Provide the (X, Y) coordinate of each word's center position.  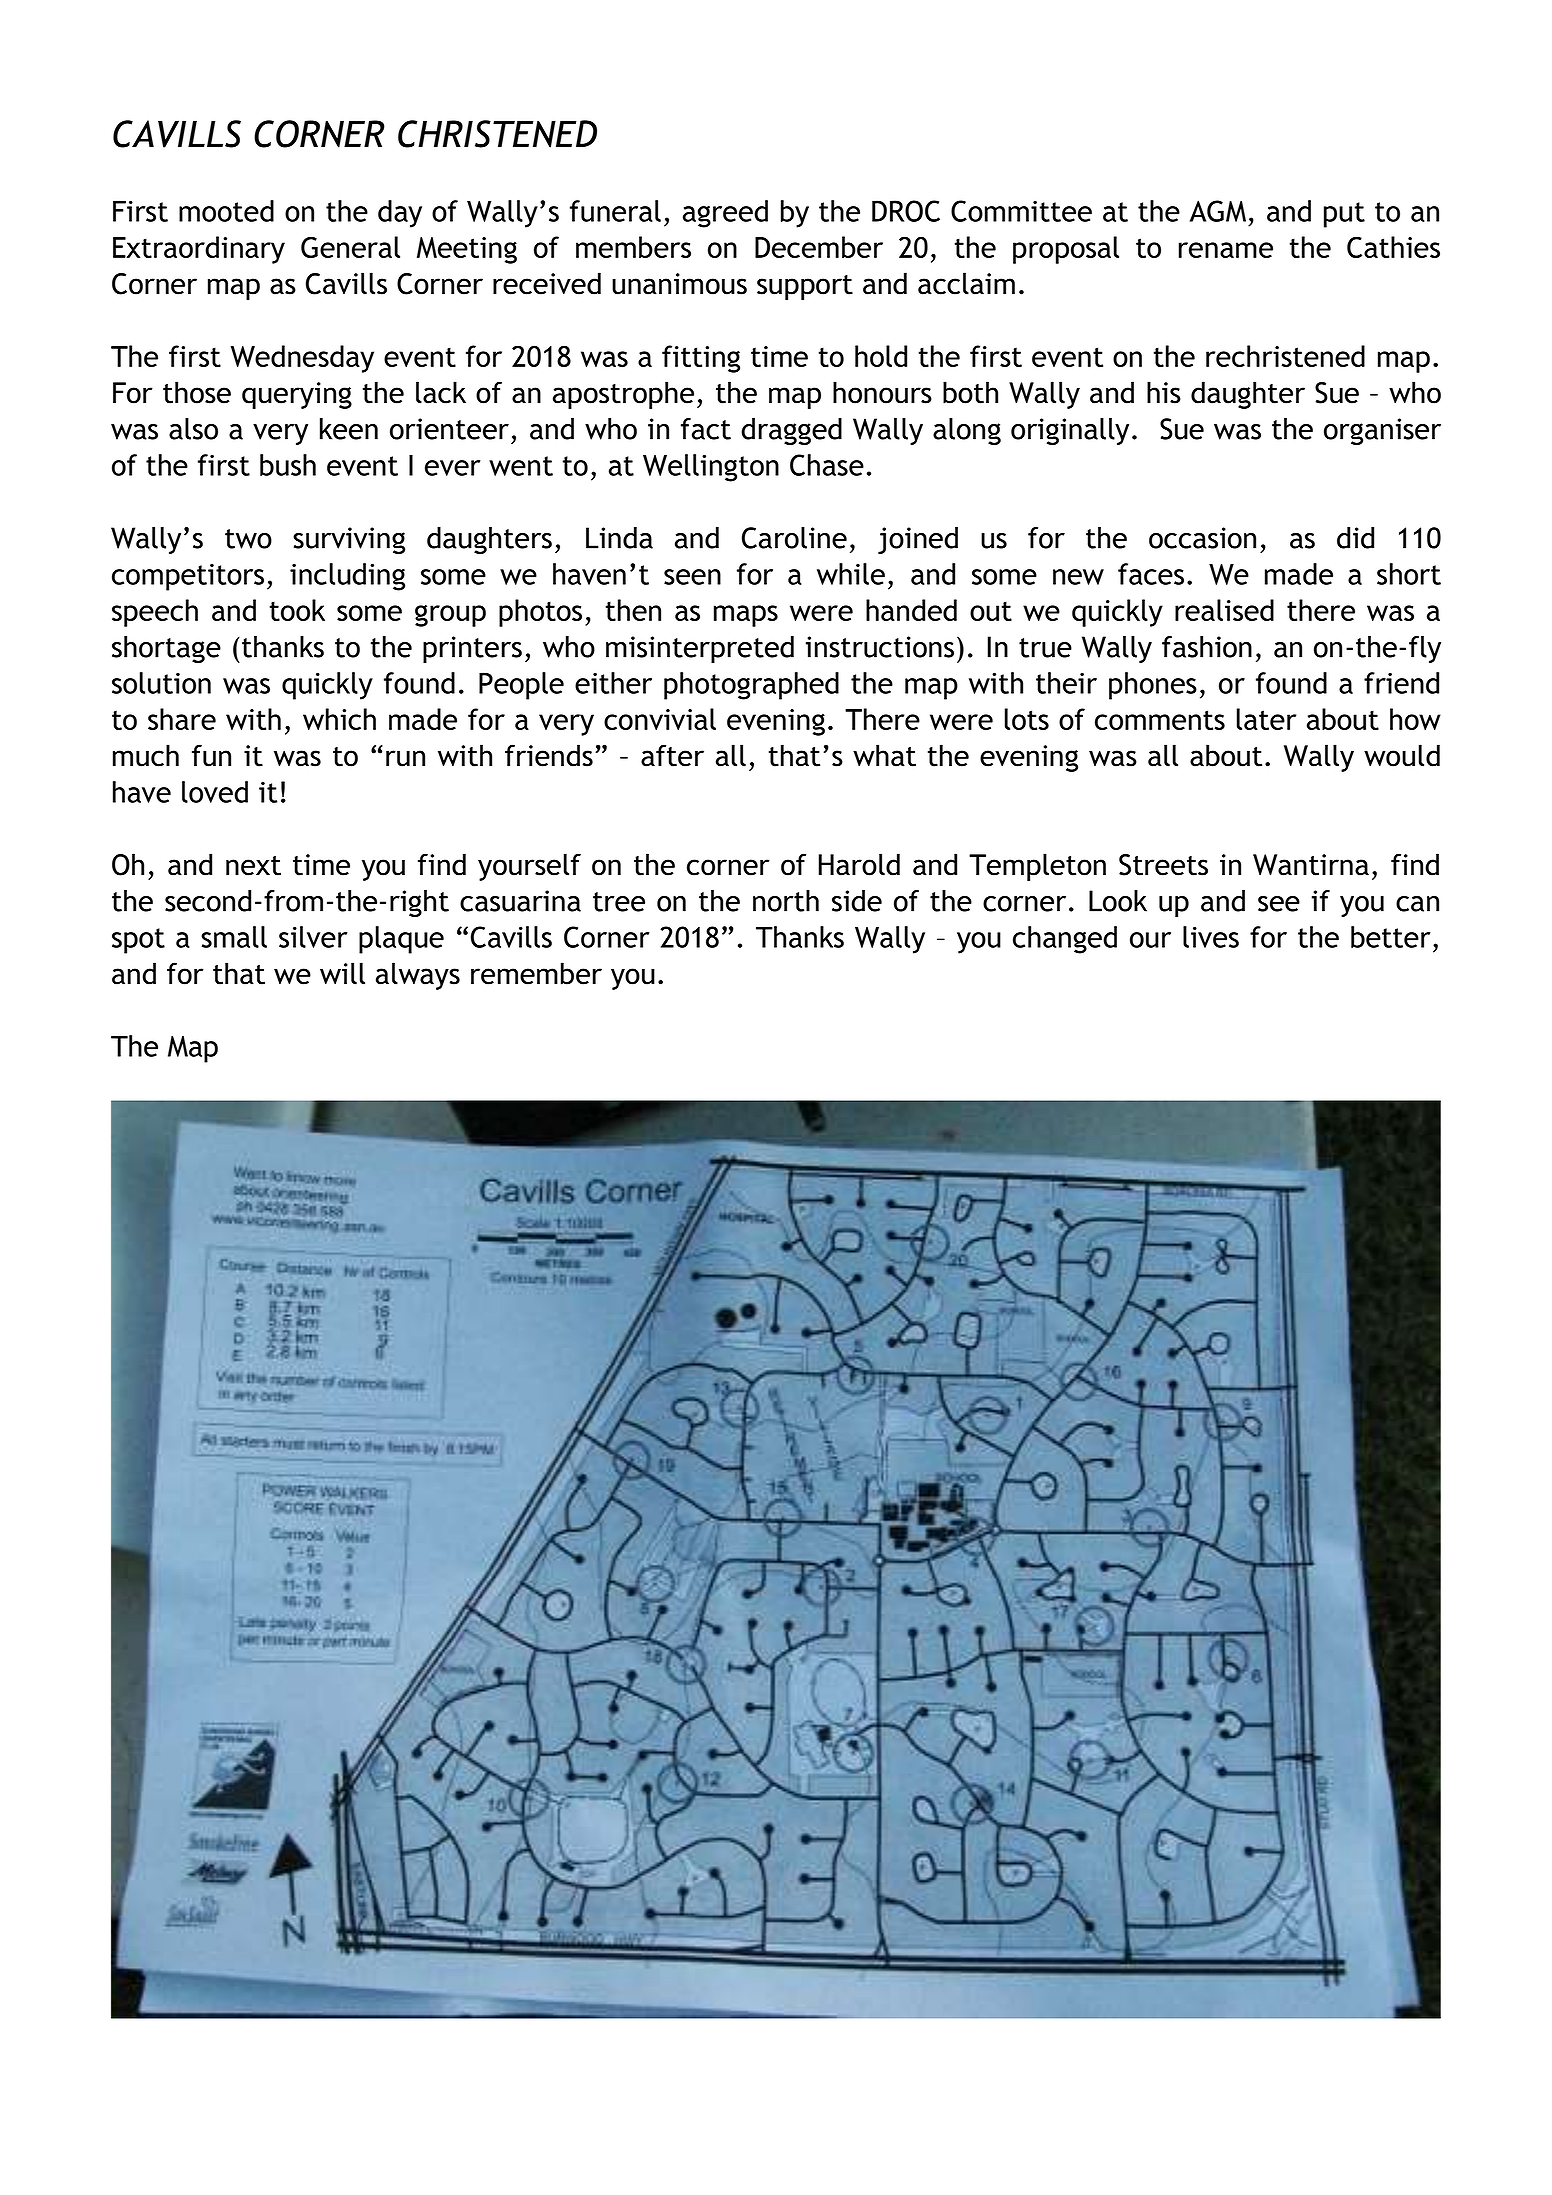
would (1402, 755)
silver (313, 937)
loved (215, 792)
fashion (1207, 647)
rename (1226, 250)
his (1164, 392)
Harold (859, 864)
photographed (751, 686)
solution (161, 683)
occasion (1202, 538)
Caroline (794, 538)
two (248, 539)
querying (297, 395)
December (819, 247)
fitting (701, 359)
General (350, 247)
